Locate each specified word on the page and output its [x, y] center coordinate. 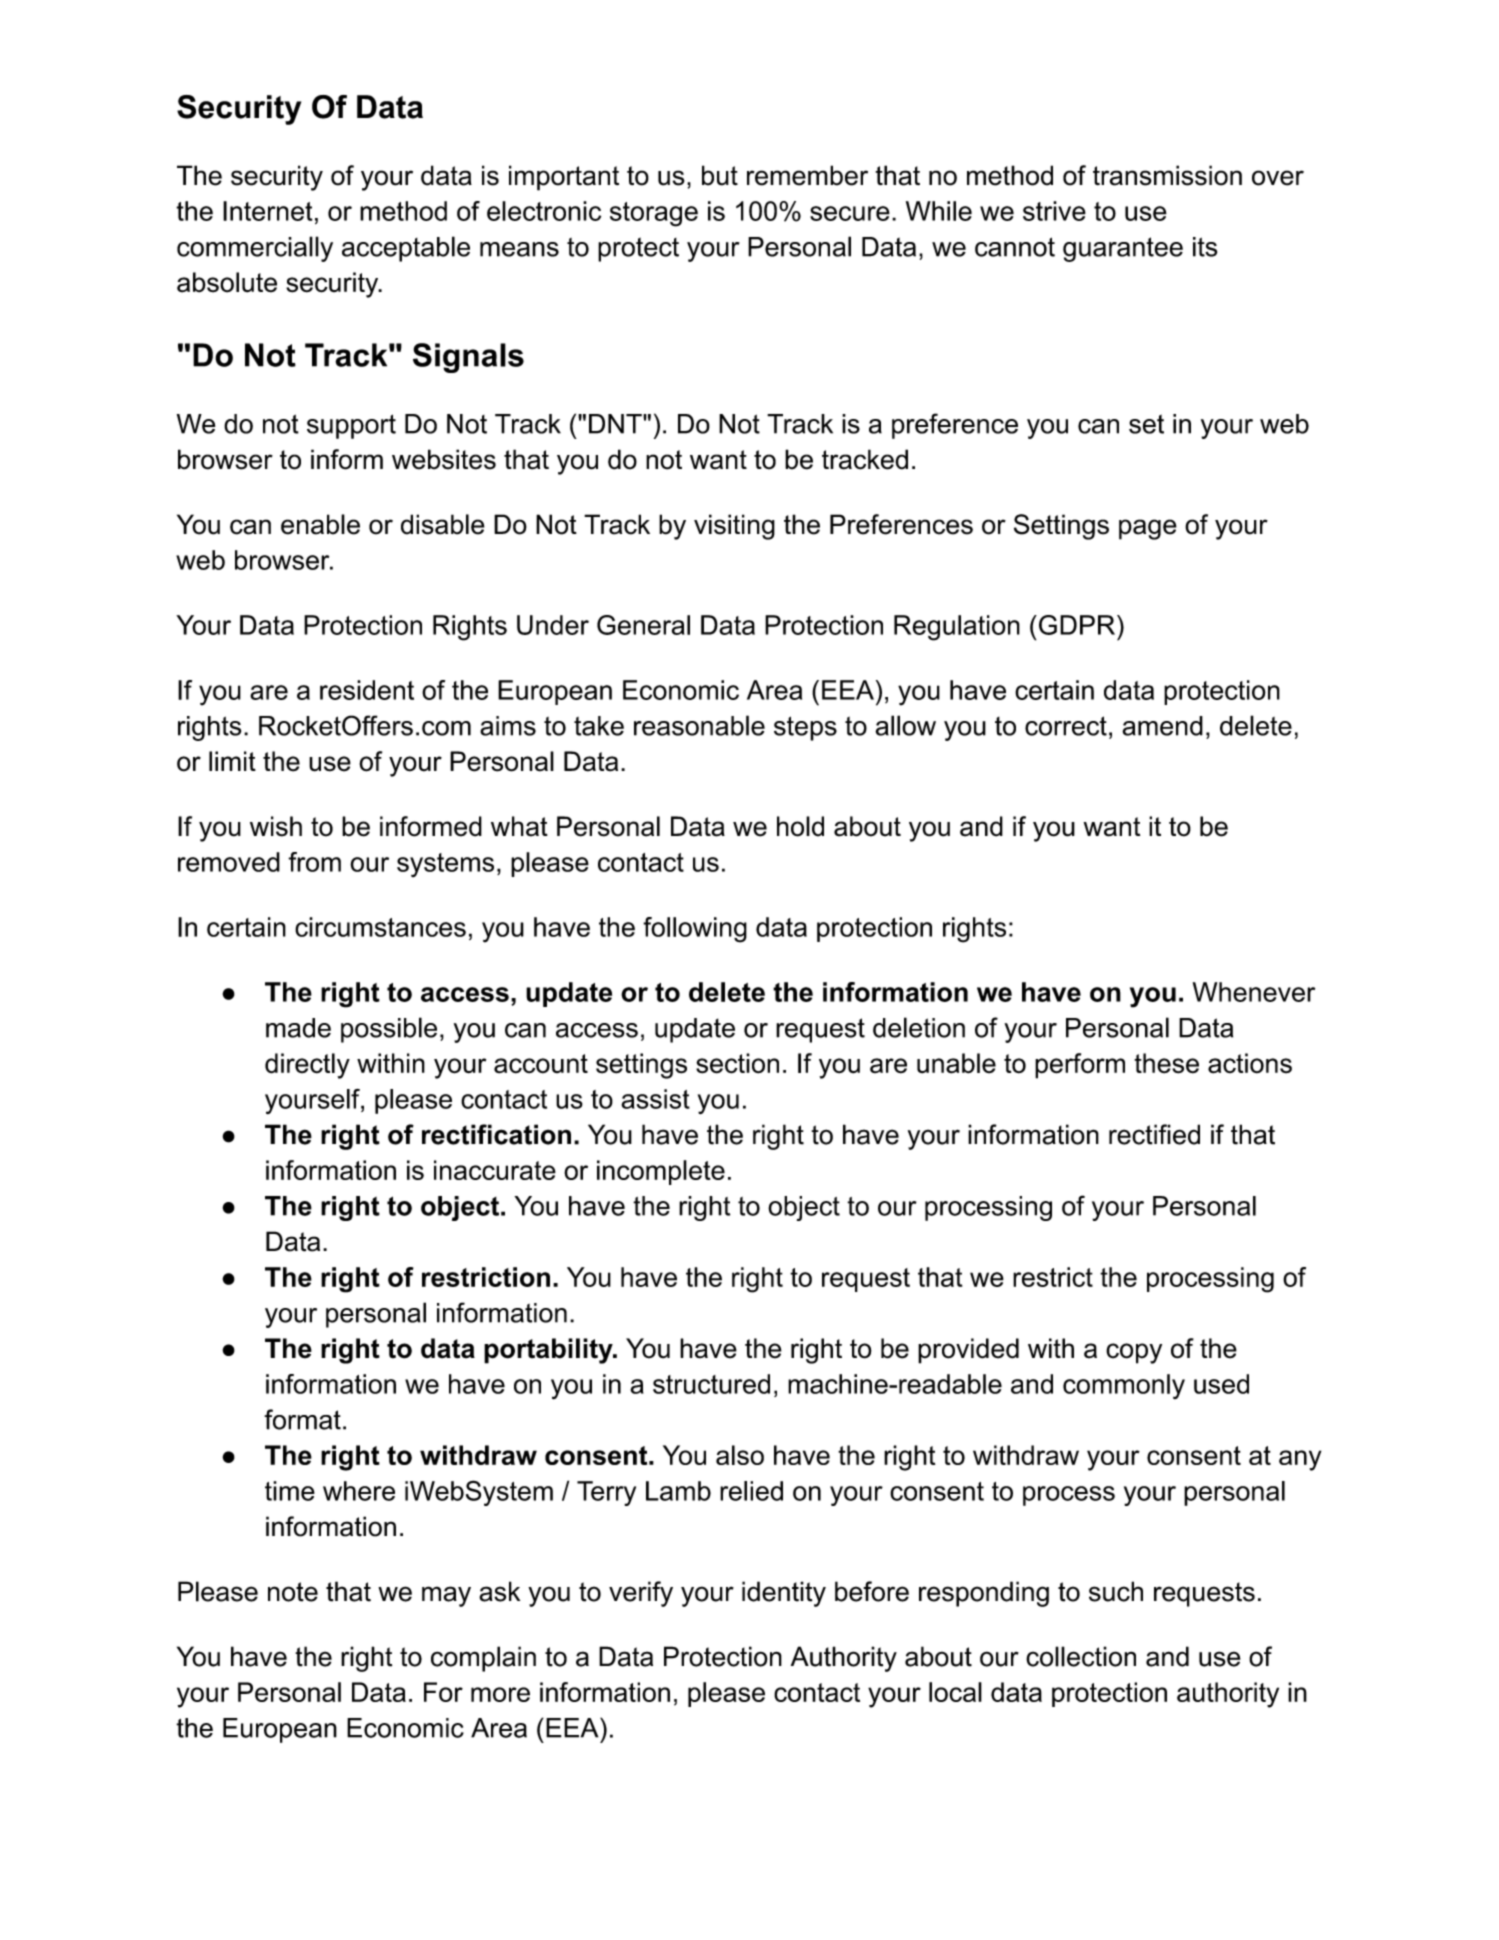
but [720, 175]
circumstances [380, 927]
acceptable [406, 249]
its [1205, 247]
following [695, 930]
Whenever [1254, 992]
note [293, 1592]
